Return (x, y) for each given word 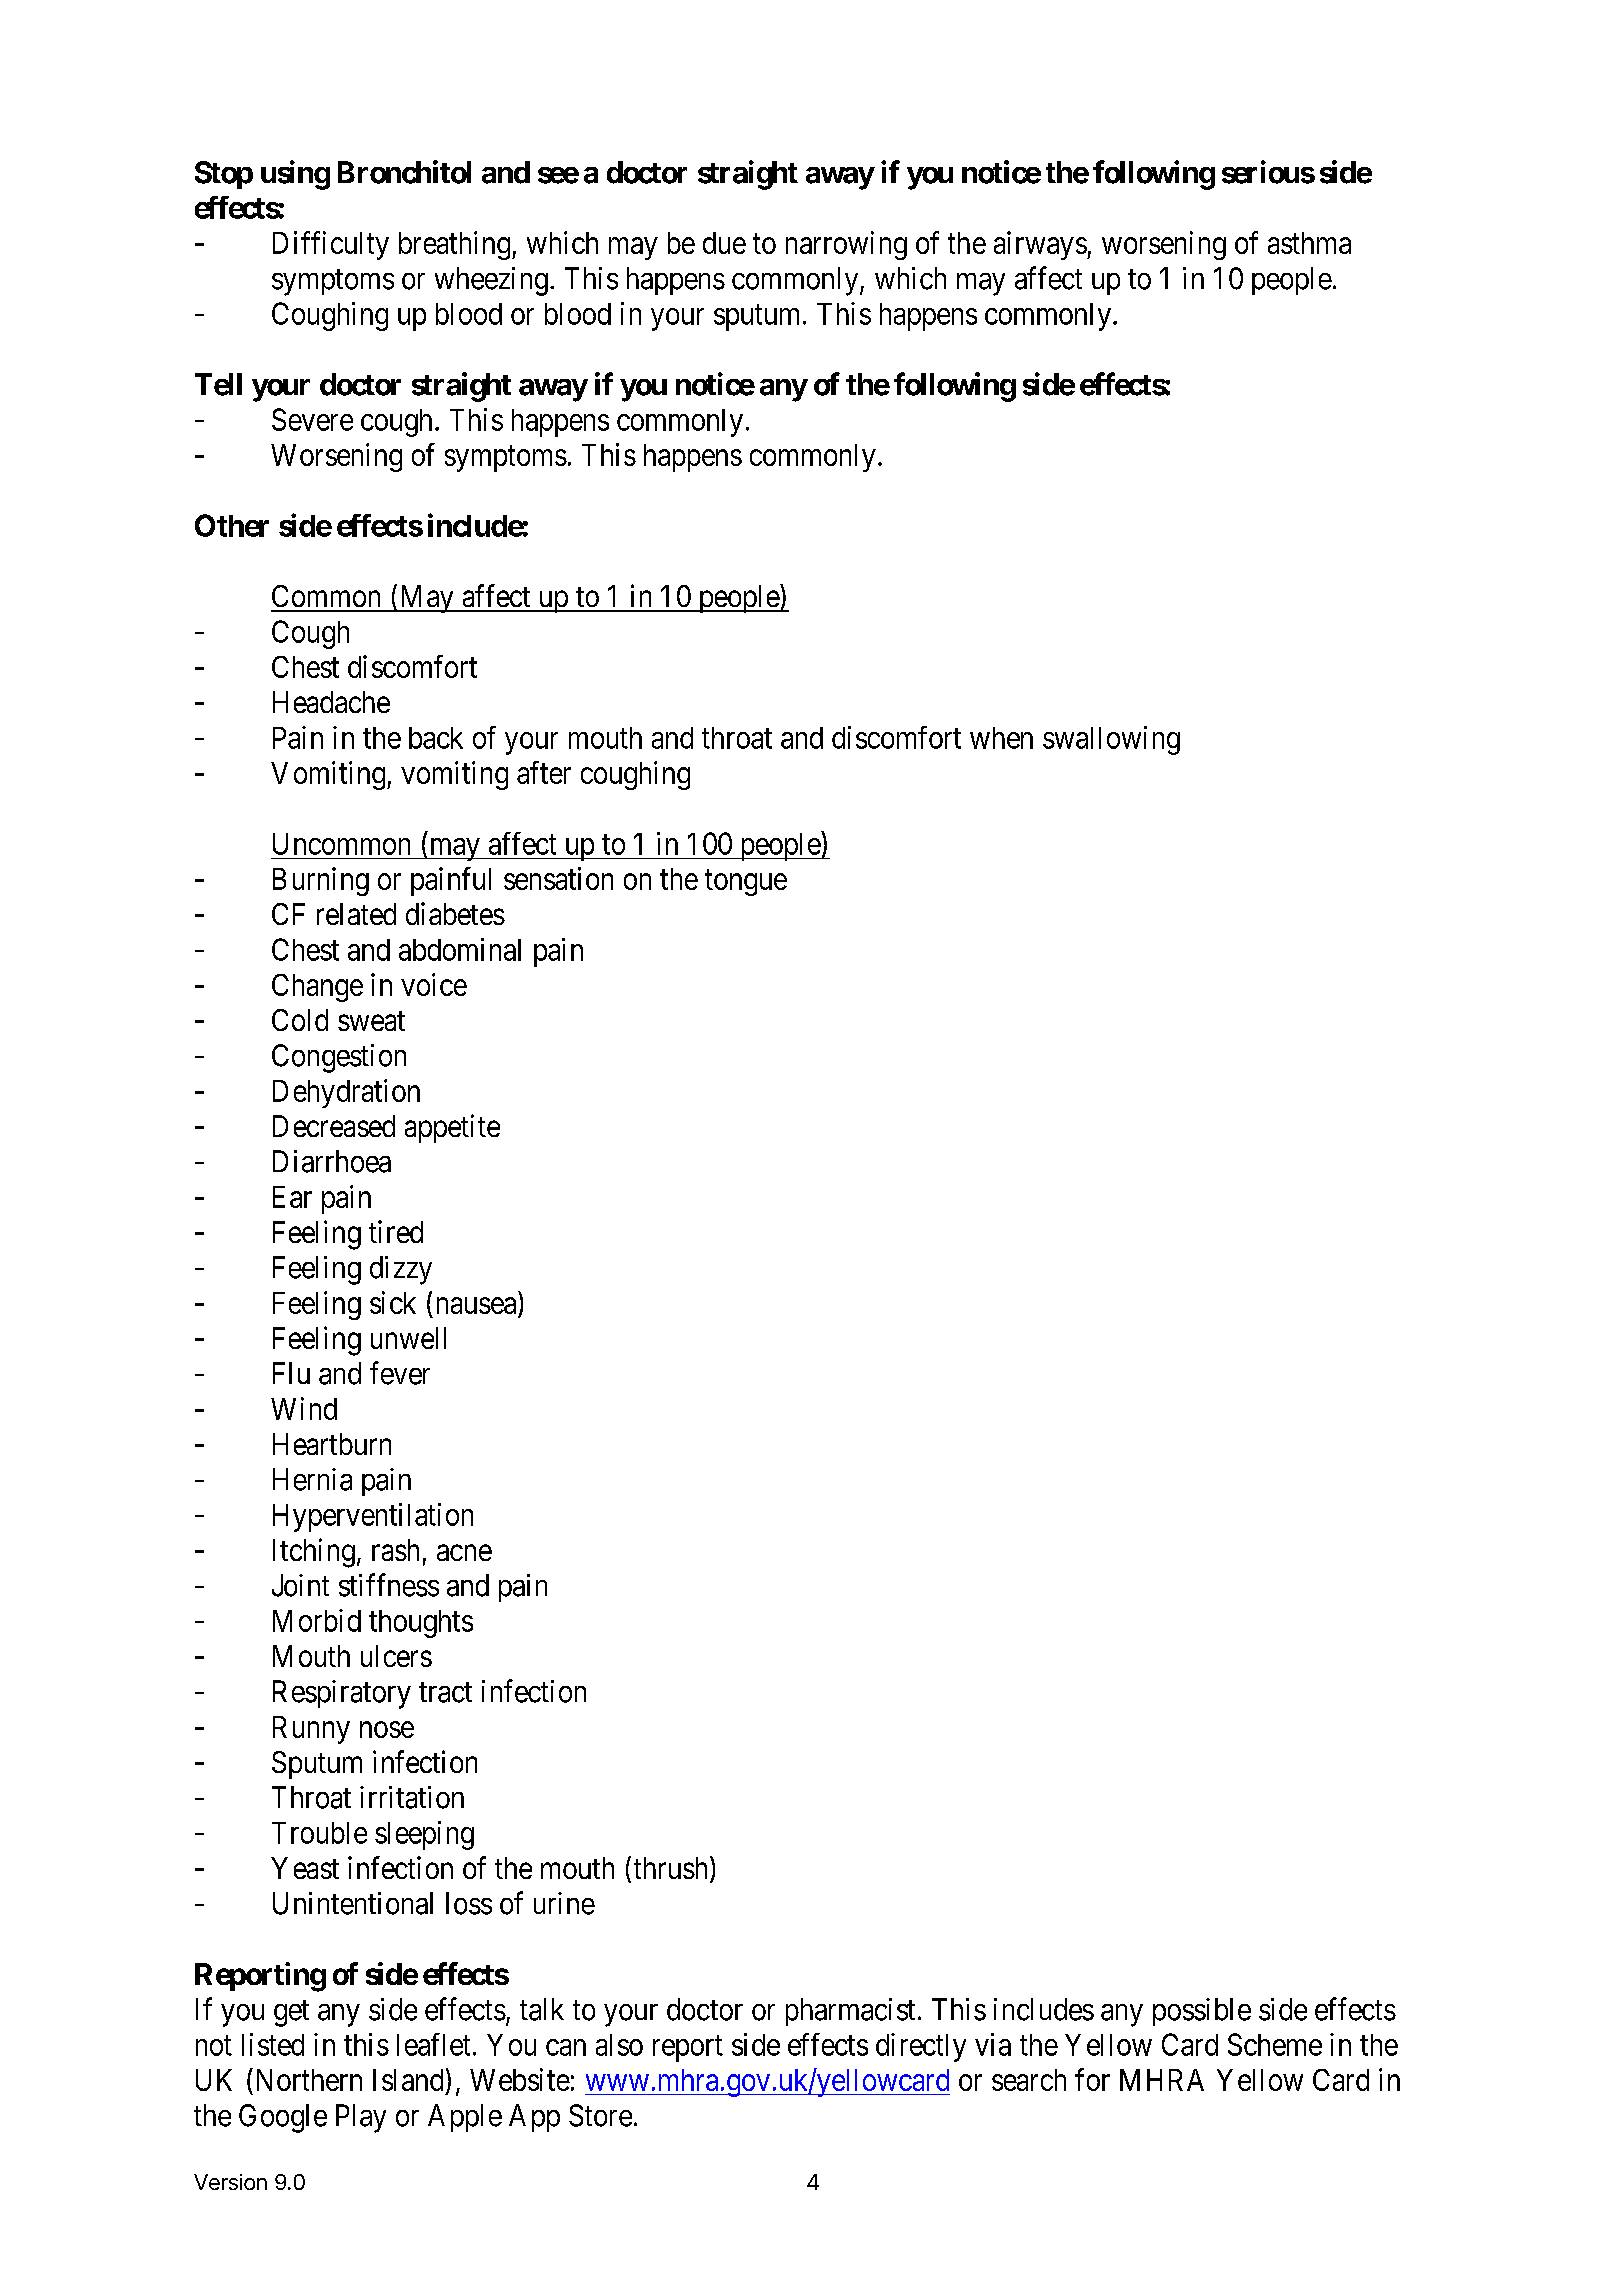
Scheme (1275, 2044)
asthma (1309, 243)
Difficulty (331, 245)
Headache (331, 702)
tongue (746, 883)
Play (361, 2118)
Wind (304, 1408)
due (724, 243)
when (1001, 738)
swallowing (1111, 740)
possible (1202, 2012)
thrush (672, 1869)
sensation (558, 878)
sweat (371, 1021)
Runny (311, 1730)
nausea (476, 1305)
